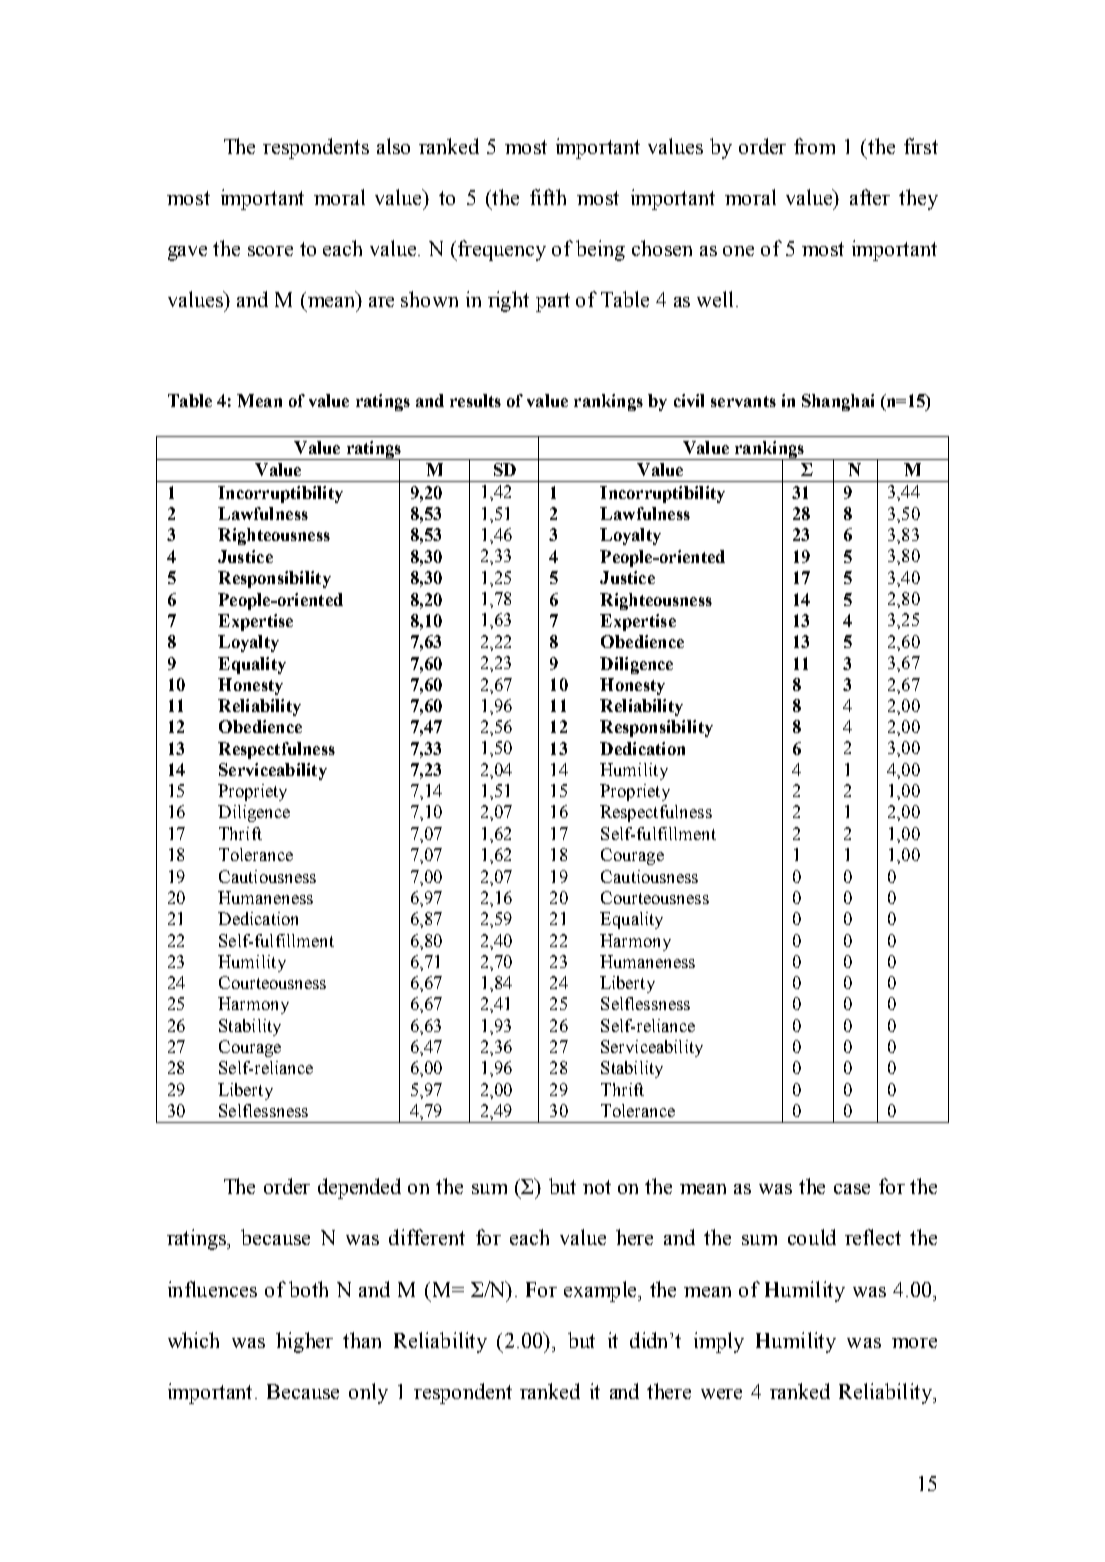 The width and height of the screenshot is (1105, 1562). I want to click on more, so click(914, 1343).
